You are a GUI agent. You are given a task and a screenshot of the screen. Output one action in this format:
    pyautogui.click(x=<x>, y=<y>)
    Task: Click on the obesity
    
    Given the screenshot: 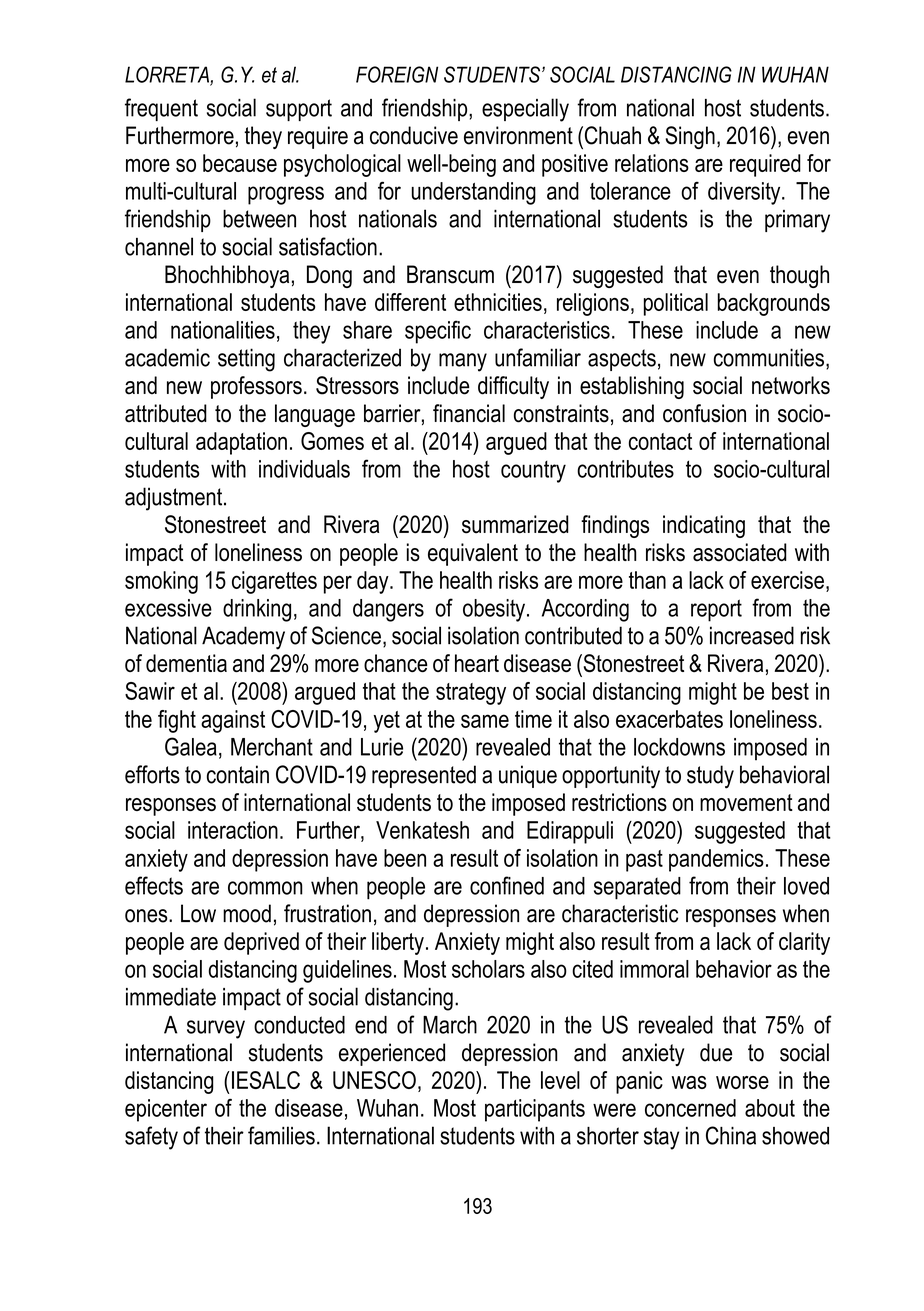 What is the action you would take?
    pyautogui.click(x=494, y=610)
